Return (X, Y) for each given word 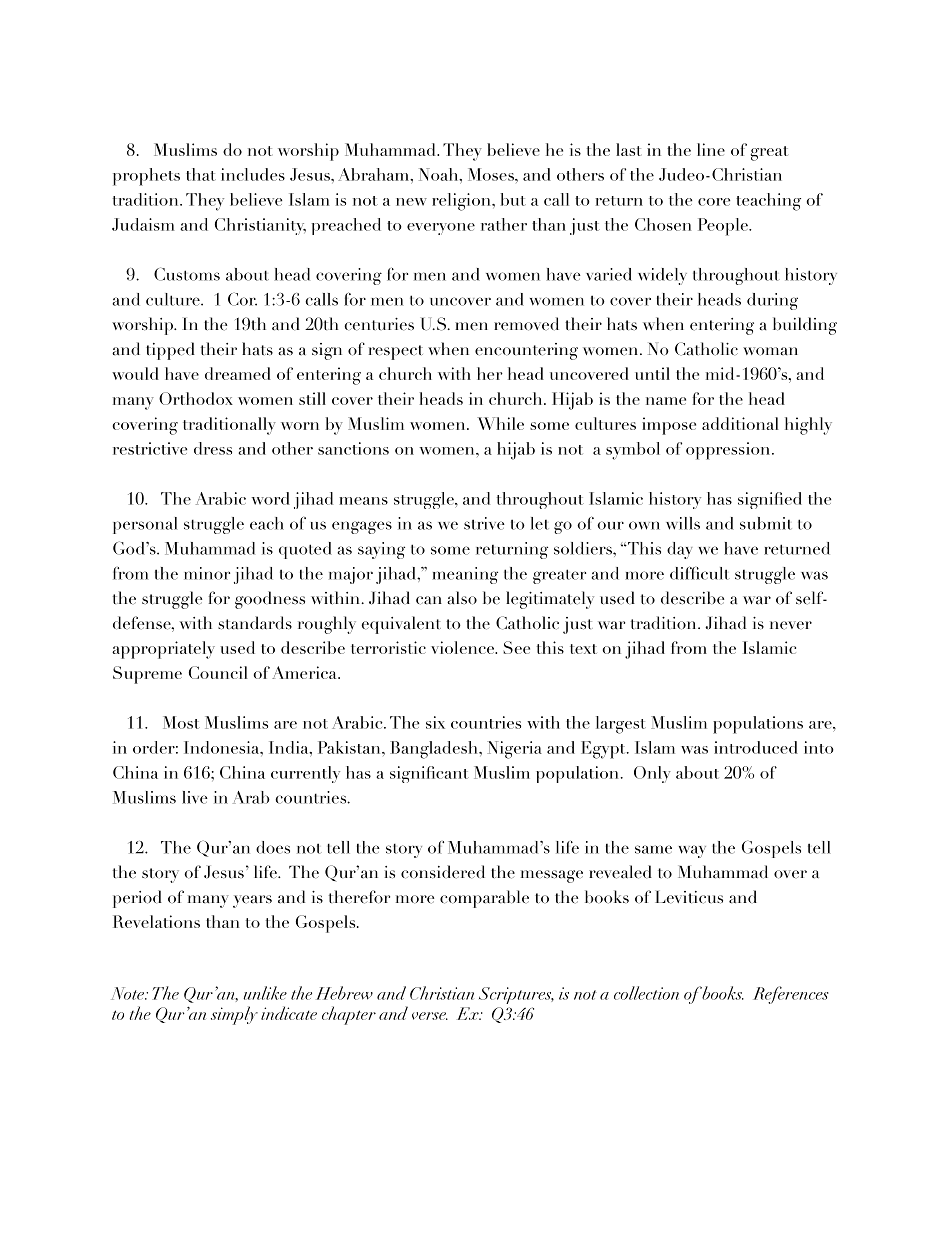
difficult (700, 573)
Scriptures (516, 995)
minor (207, 573)
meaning (465, 575)
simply (234, 1015)
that (201, 174)
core (714, 202)
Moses (492, 174)
